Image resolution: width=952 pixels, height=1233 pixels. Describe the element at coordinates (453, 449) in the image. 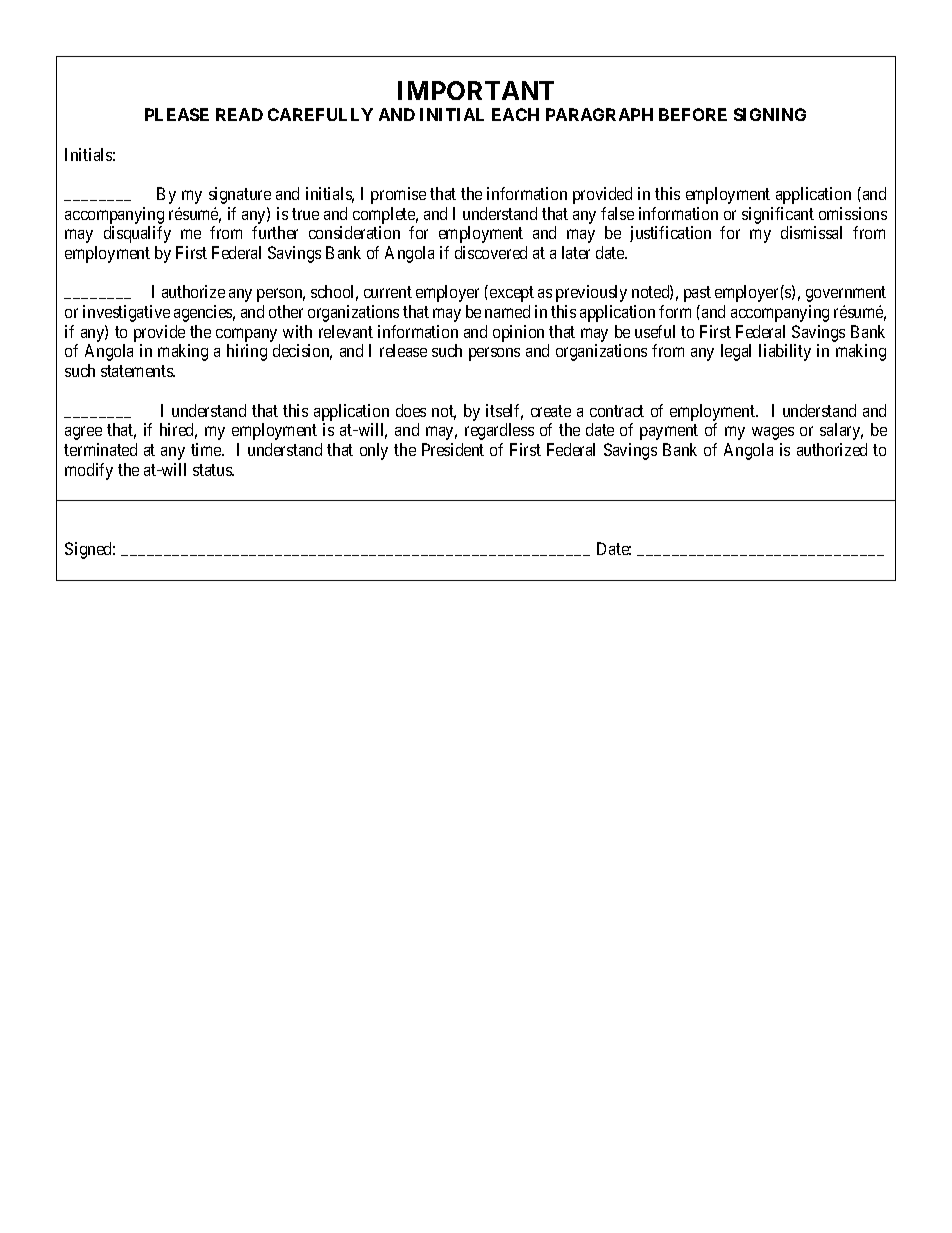

I see `President` at that location.
